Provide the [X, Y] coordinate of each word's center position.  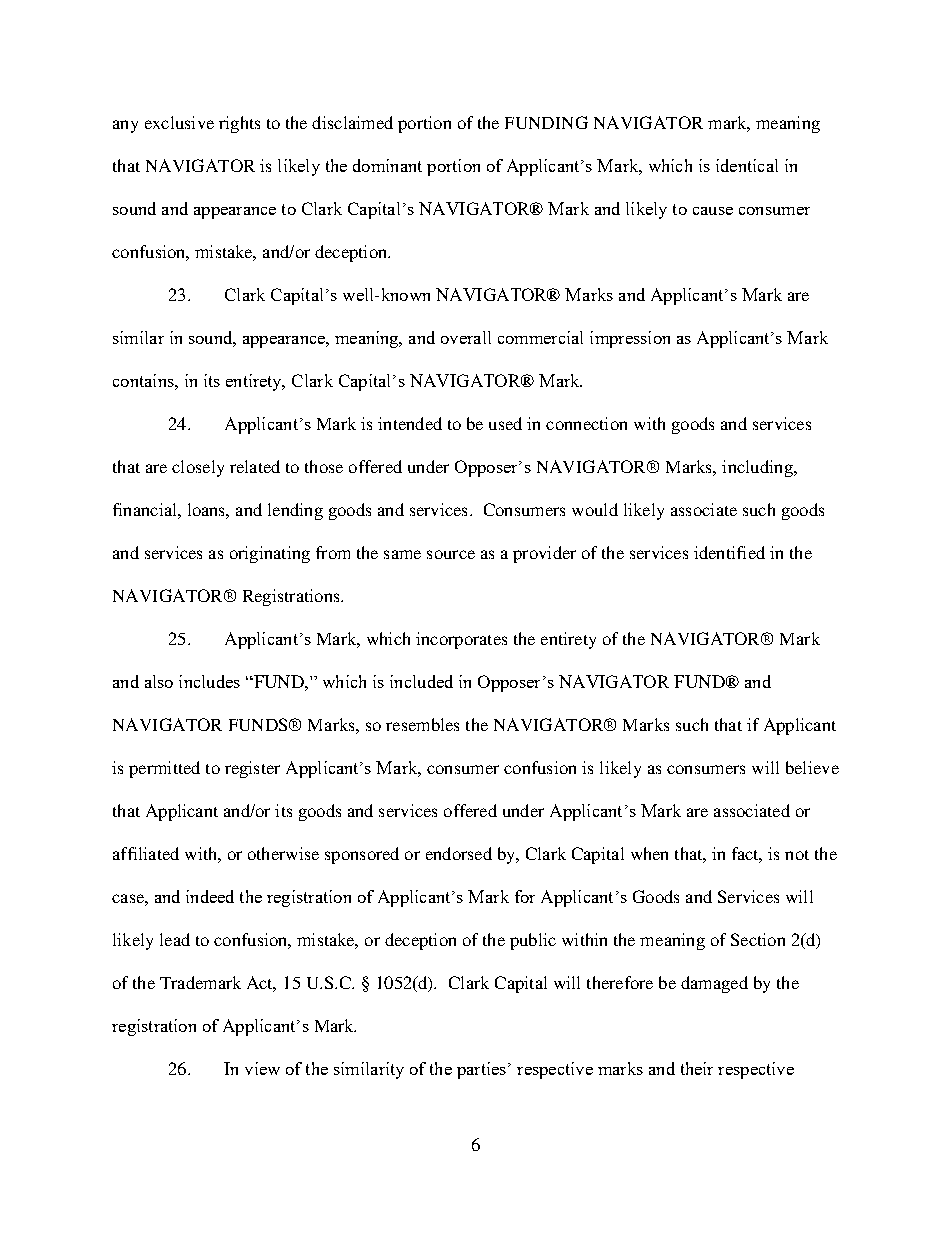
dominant [387, 165]
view [262, 1068]
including [758, 468]
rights [239, 124]
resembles [422, 724]
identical [747, 165]
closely [198, 468]
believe [812, 767]
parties [481, 1070]
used [505, 423]
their [697, 1068]
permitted [164, 769]
